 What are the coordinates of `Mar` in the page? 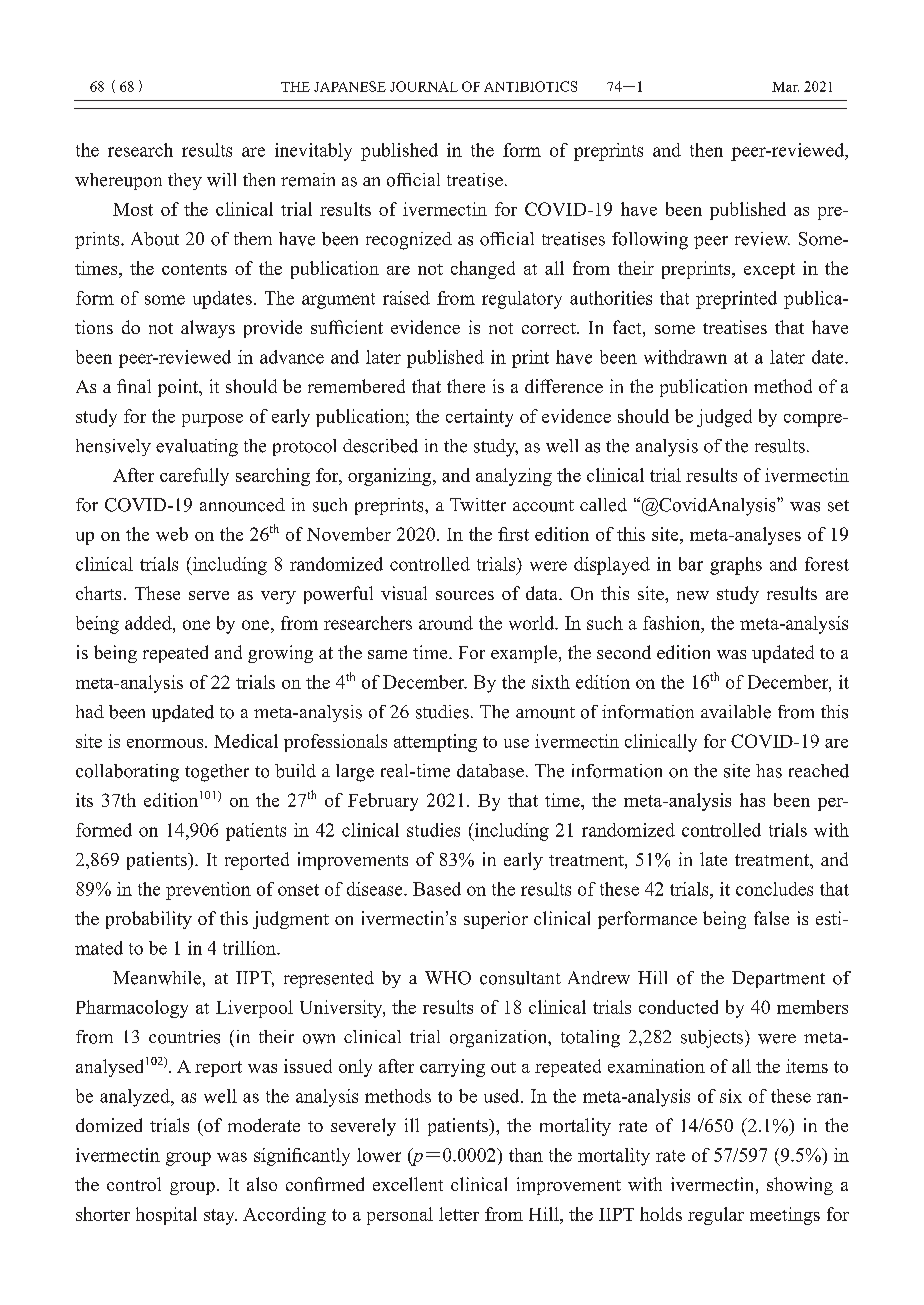 It's located at (785, 87).
